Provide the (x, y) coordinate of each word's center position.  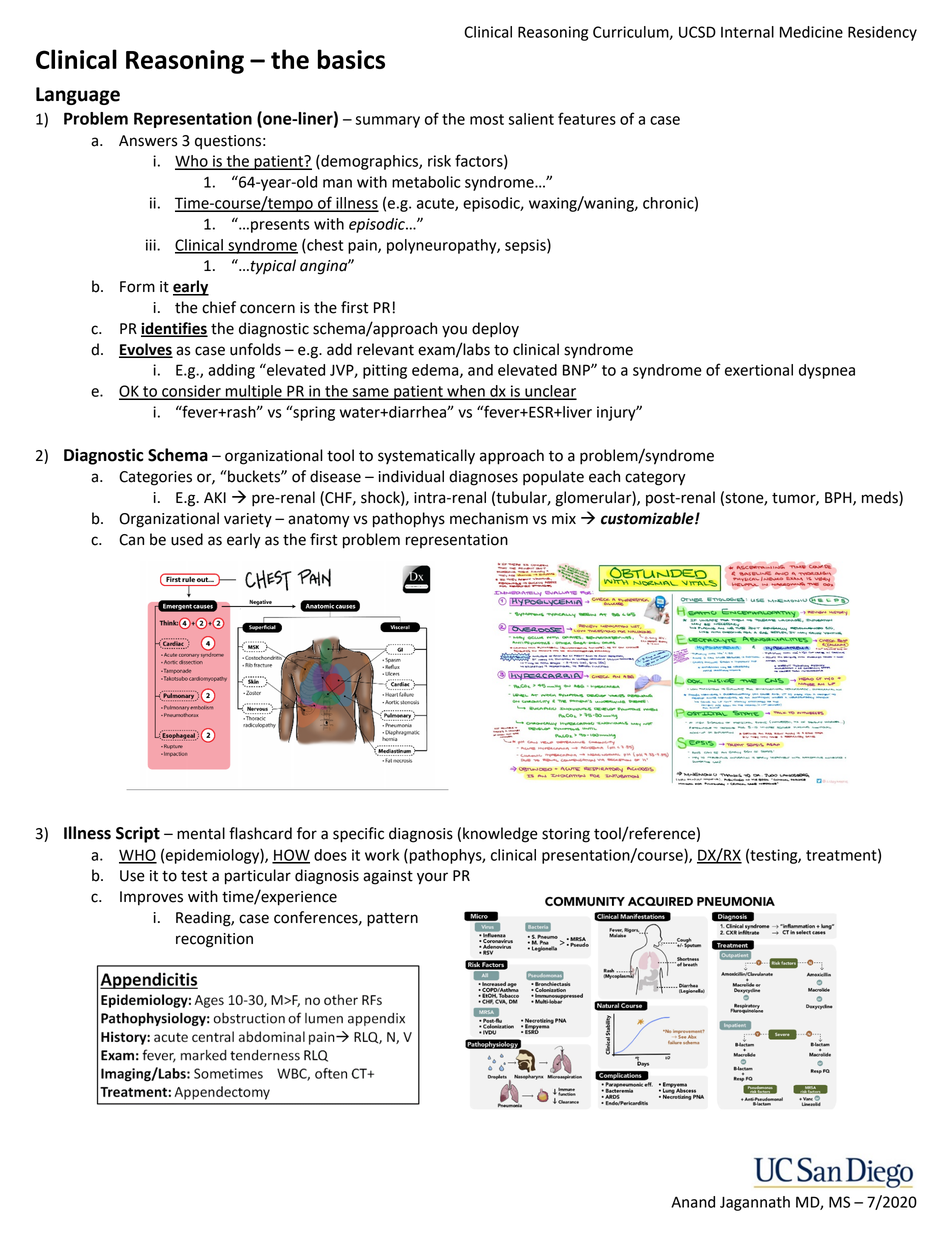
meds (881, 498)
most (487, 119)
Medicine (811, 32)
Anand (693, 1202)
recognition (214, 940)
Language (78, 96)
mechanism (489, 518)
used (187, 539)
